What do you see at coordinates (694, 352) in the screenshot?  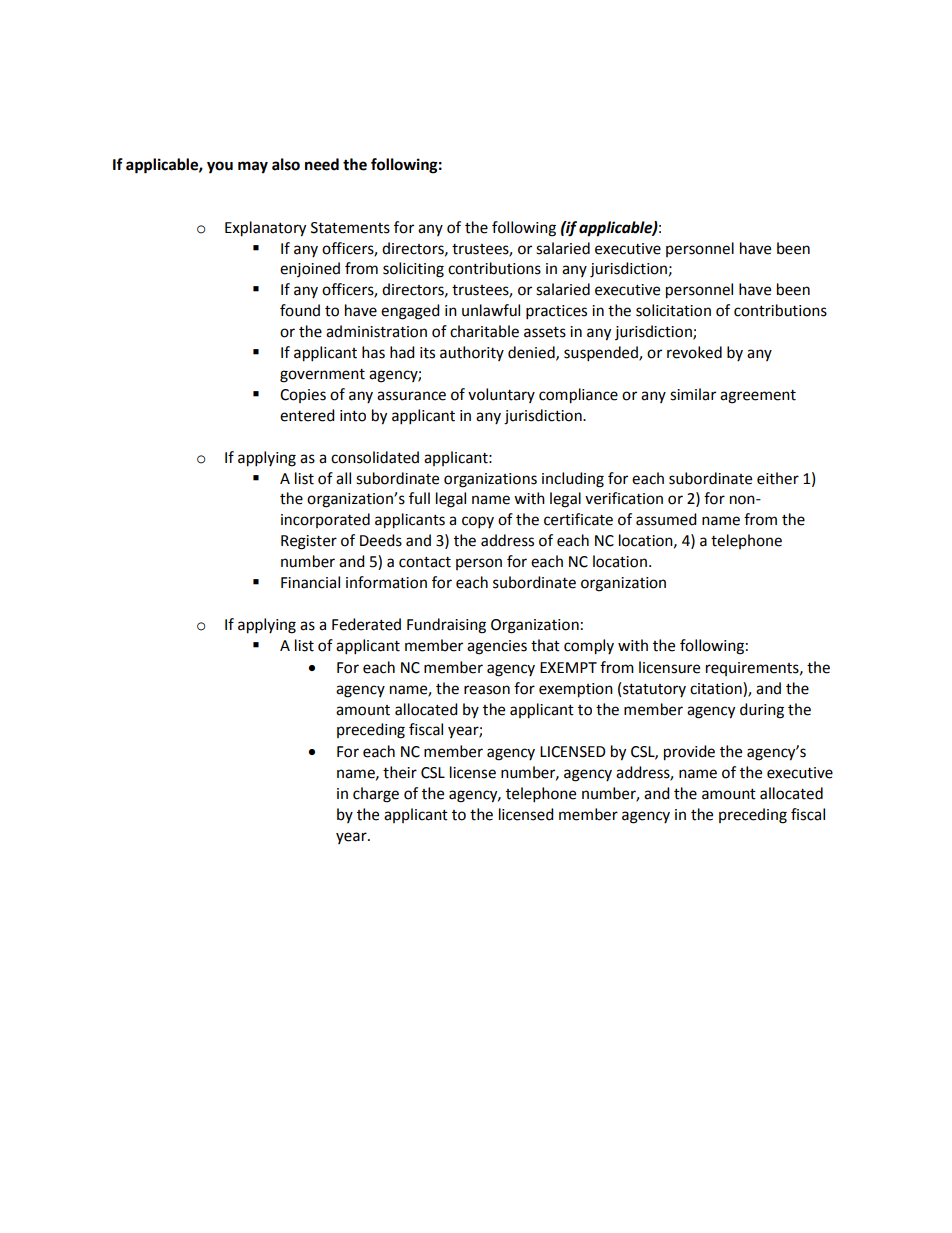 I see `revoked` at bounding box center [694, 352].
